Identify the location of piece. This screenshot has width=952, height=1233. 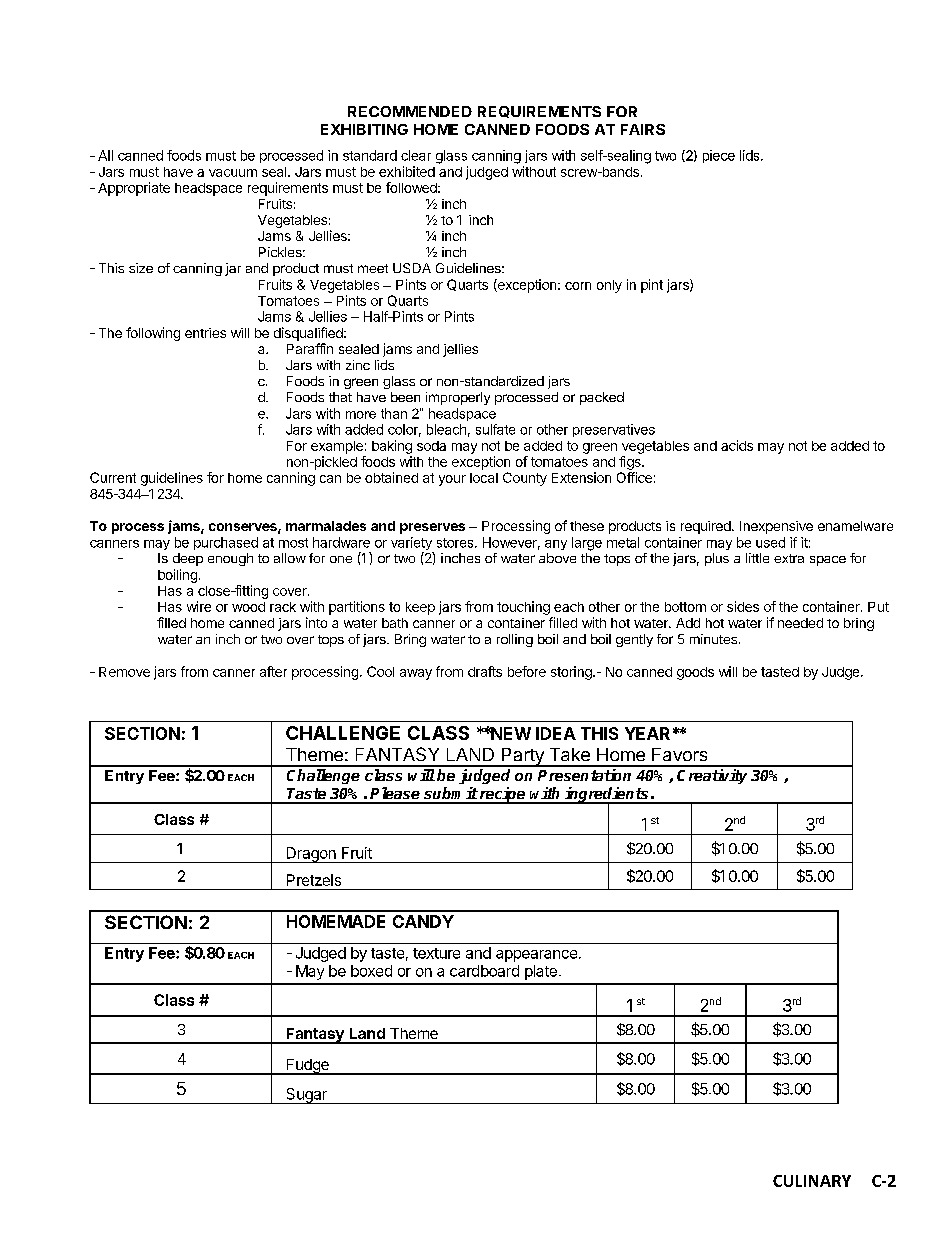
(719, 156).
